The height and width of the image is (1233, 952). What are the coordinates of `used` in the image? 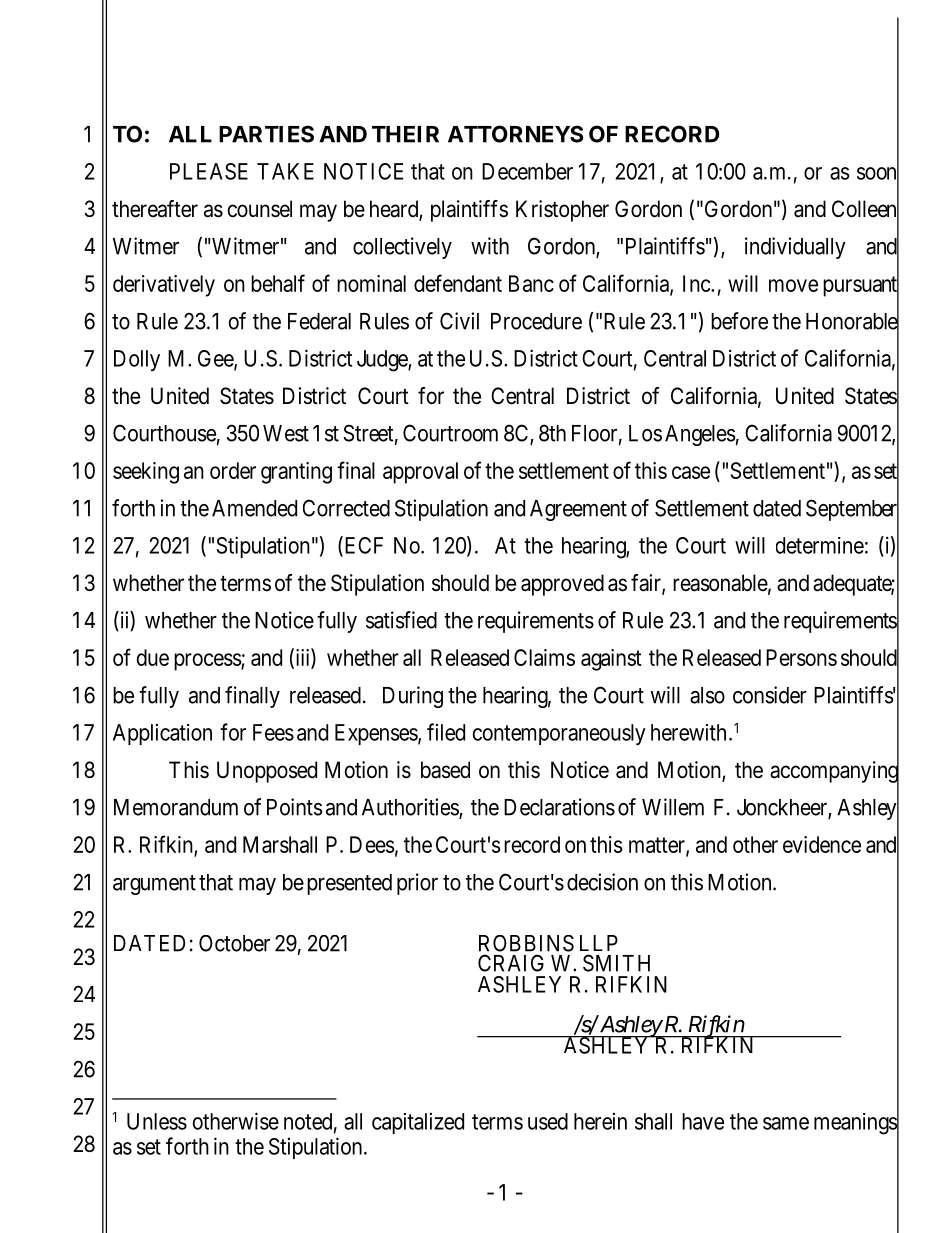 It's located at (548, 1121).
